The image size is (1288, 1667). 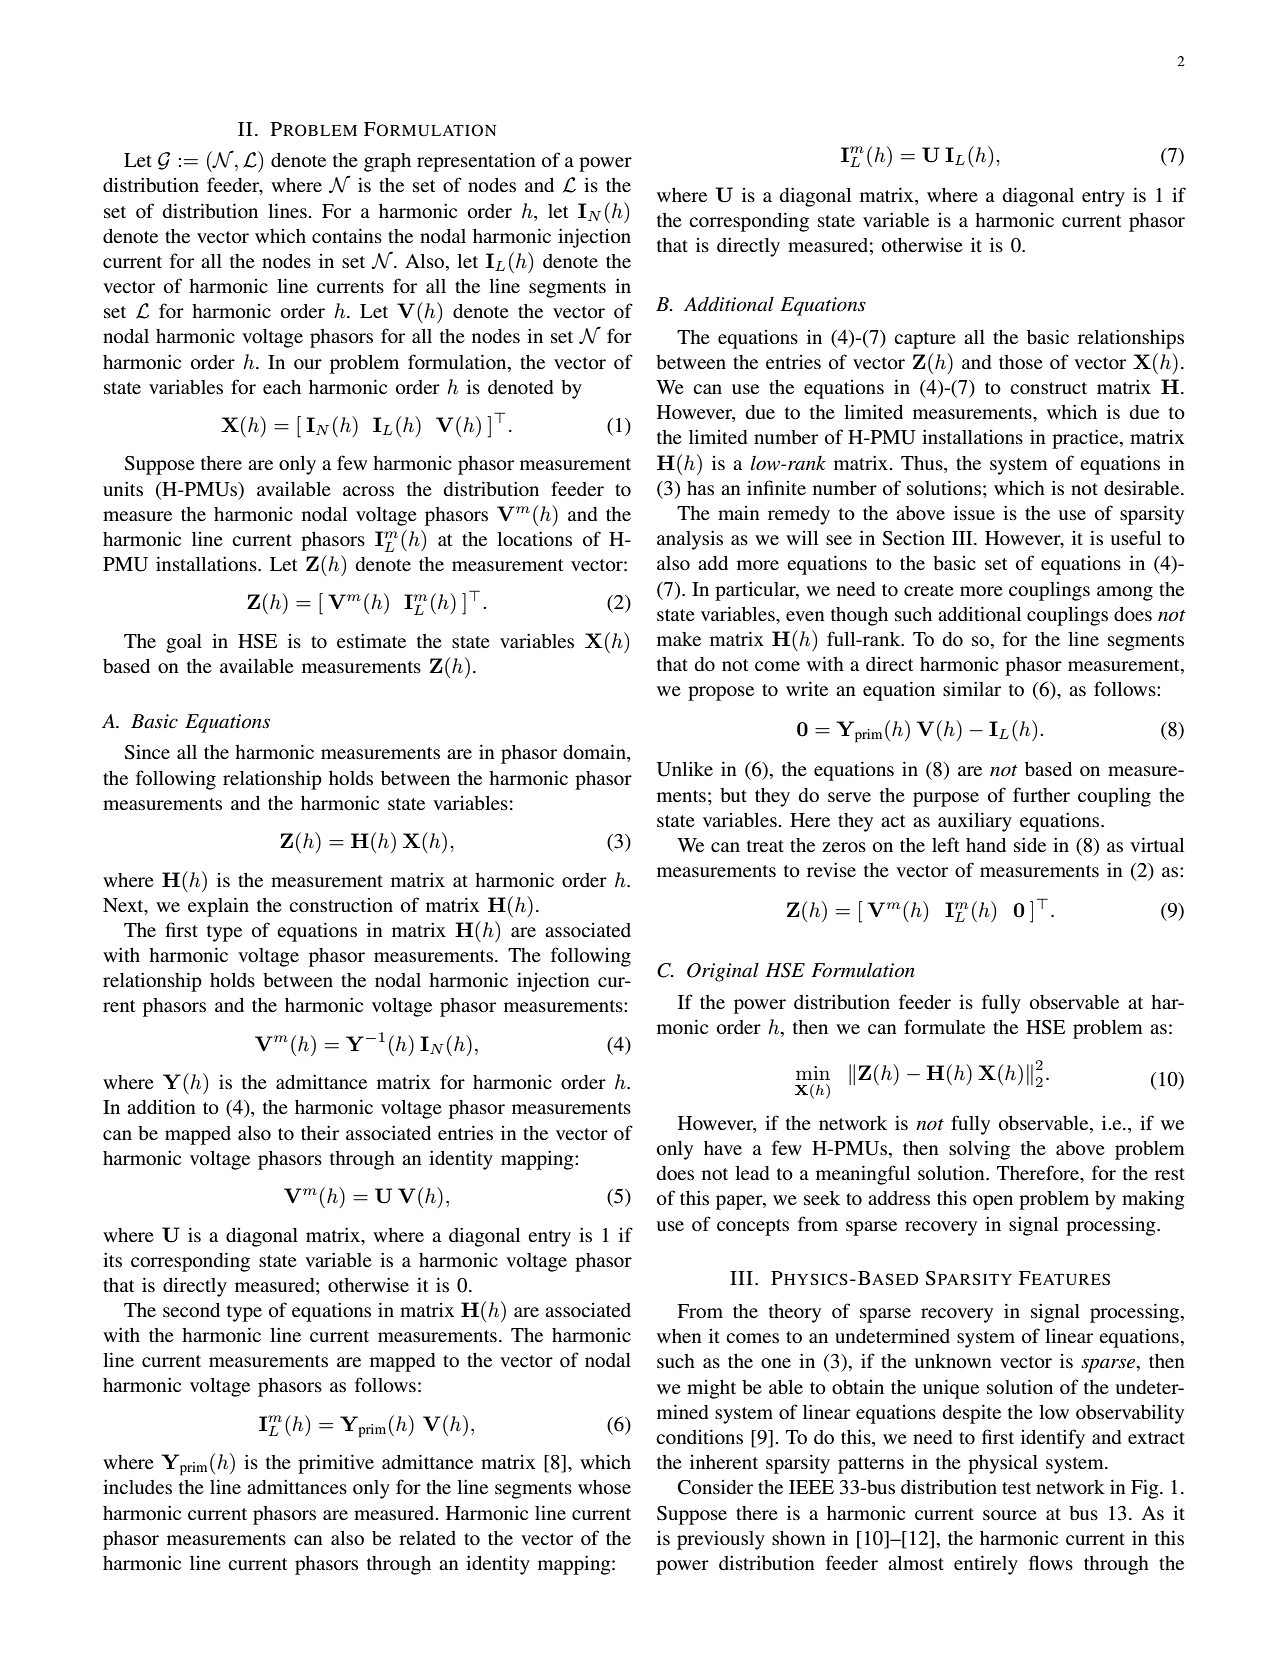 I want to click on representation, so click(x=476, y=162).
